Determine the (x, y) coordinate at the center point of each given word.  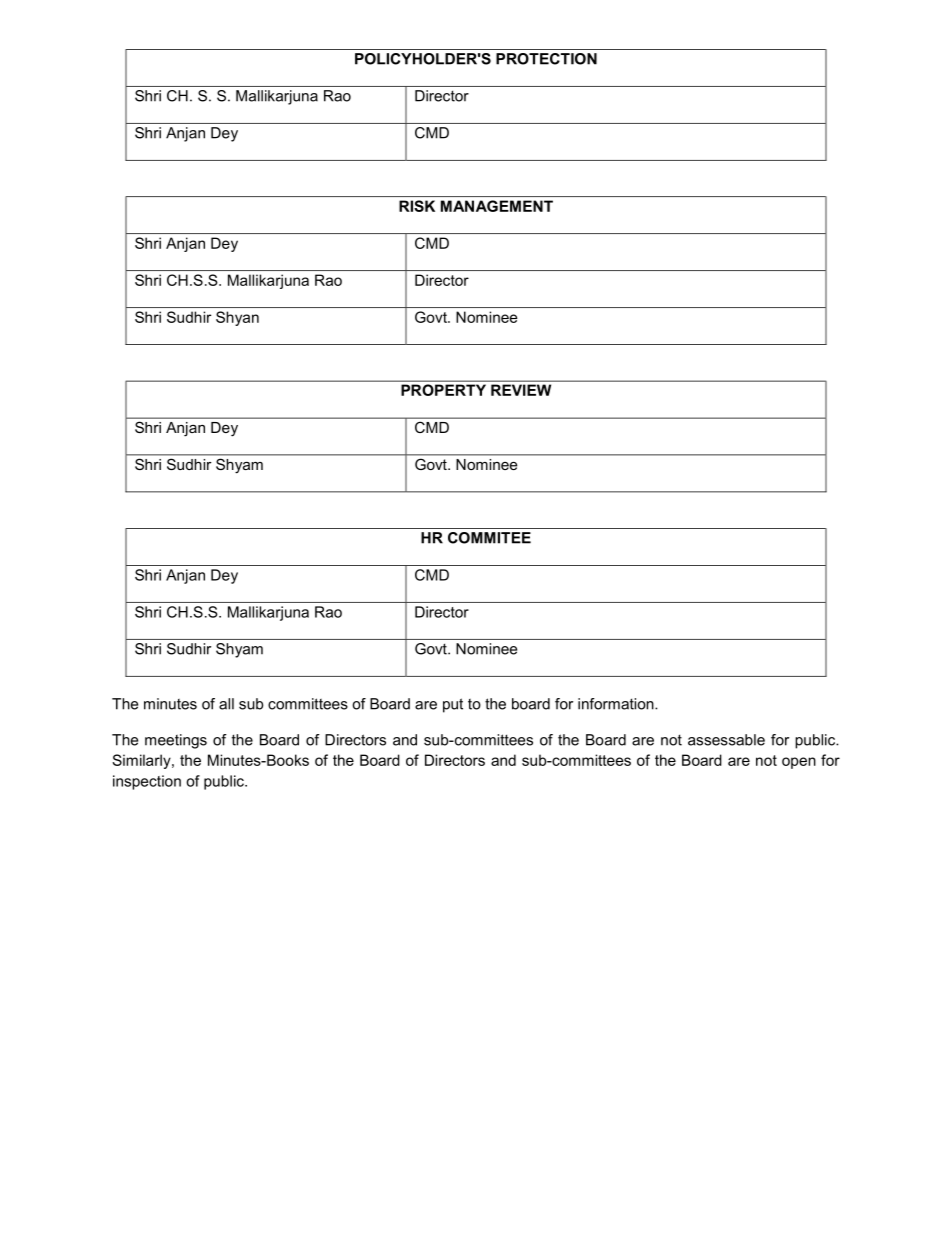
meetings (176, 741)
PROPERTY (443, 390)
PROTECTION (546, 59)
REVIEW (521, 390)
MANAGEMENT (497, 206)
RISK (417, 206)
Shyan (237, 318)
